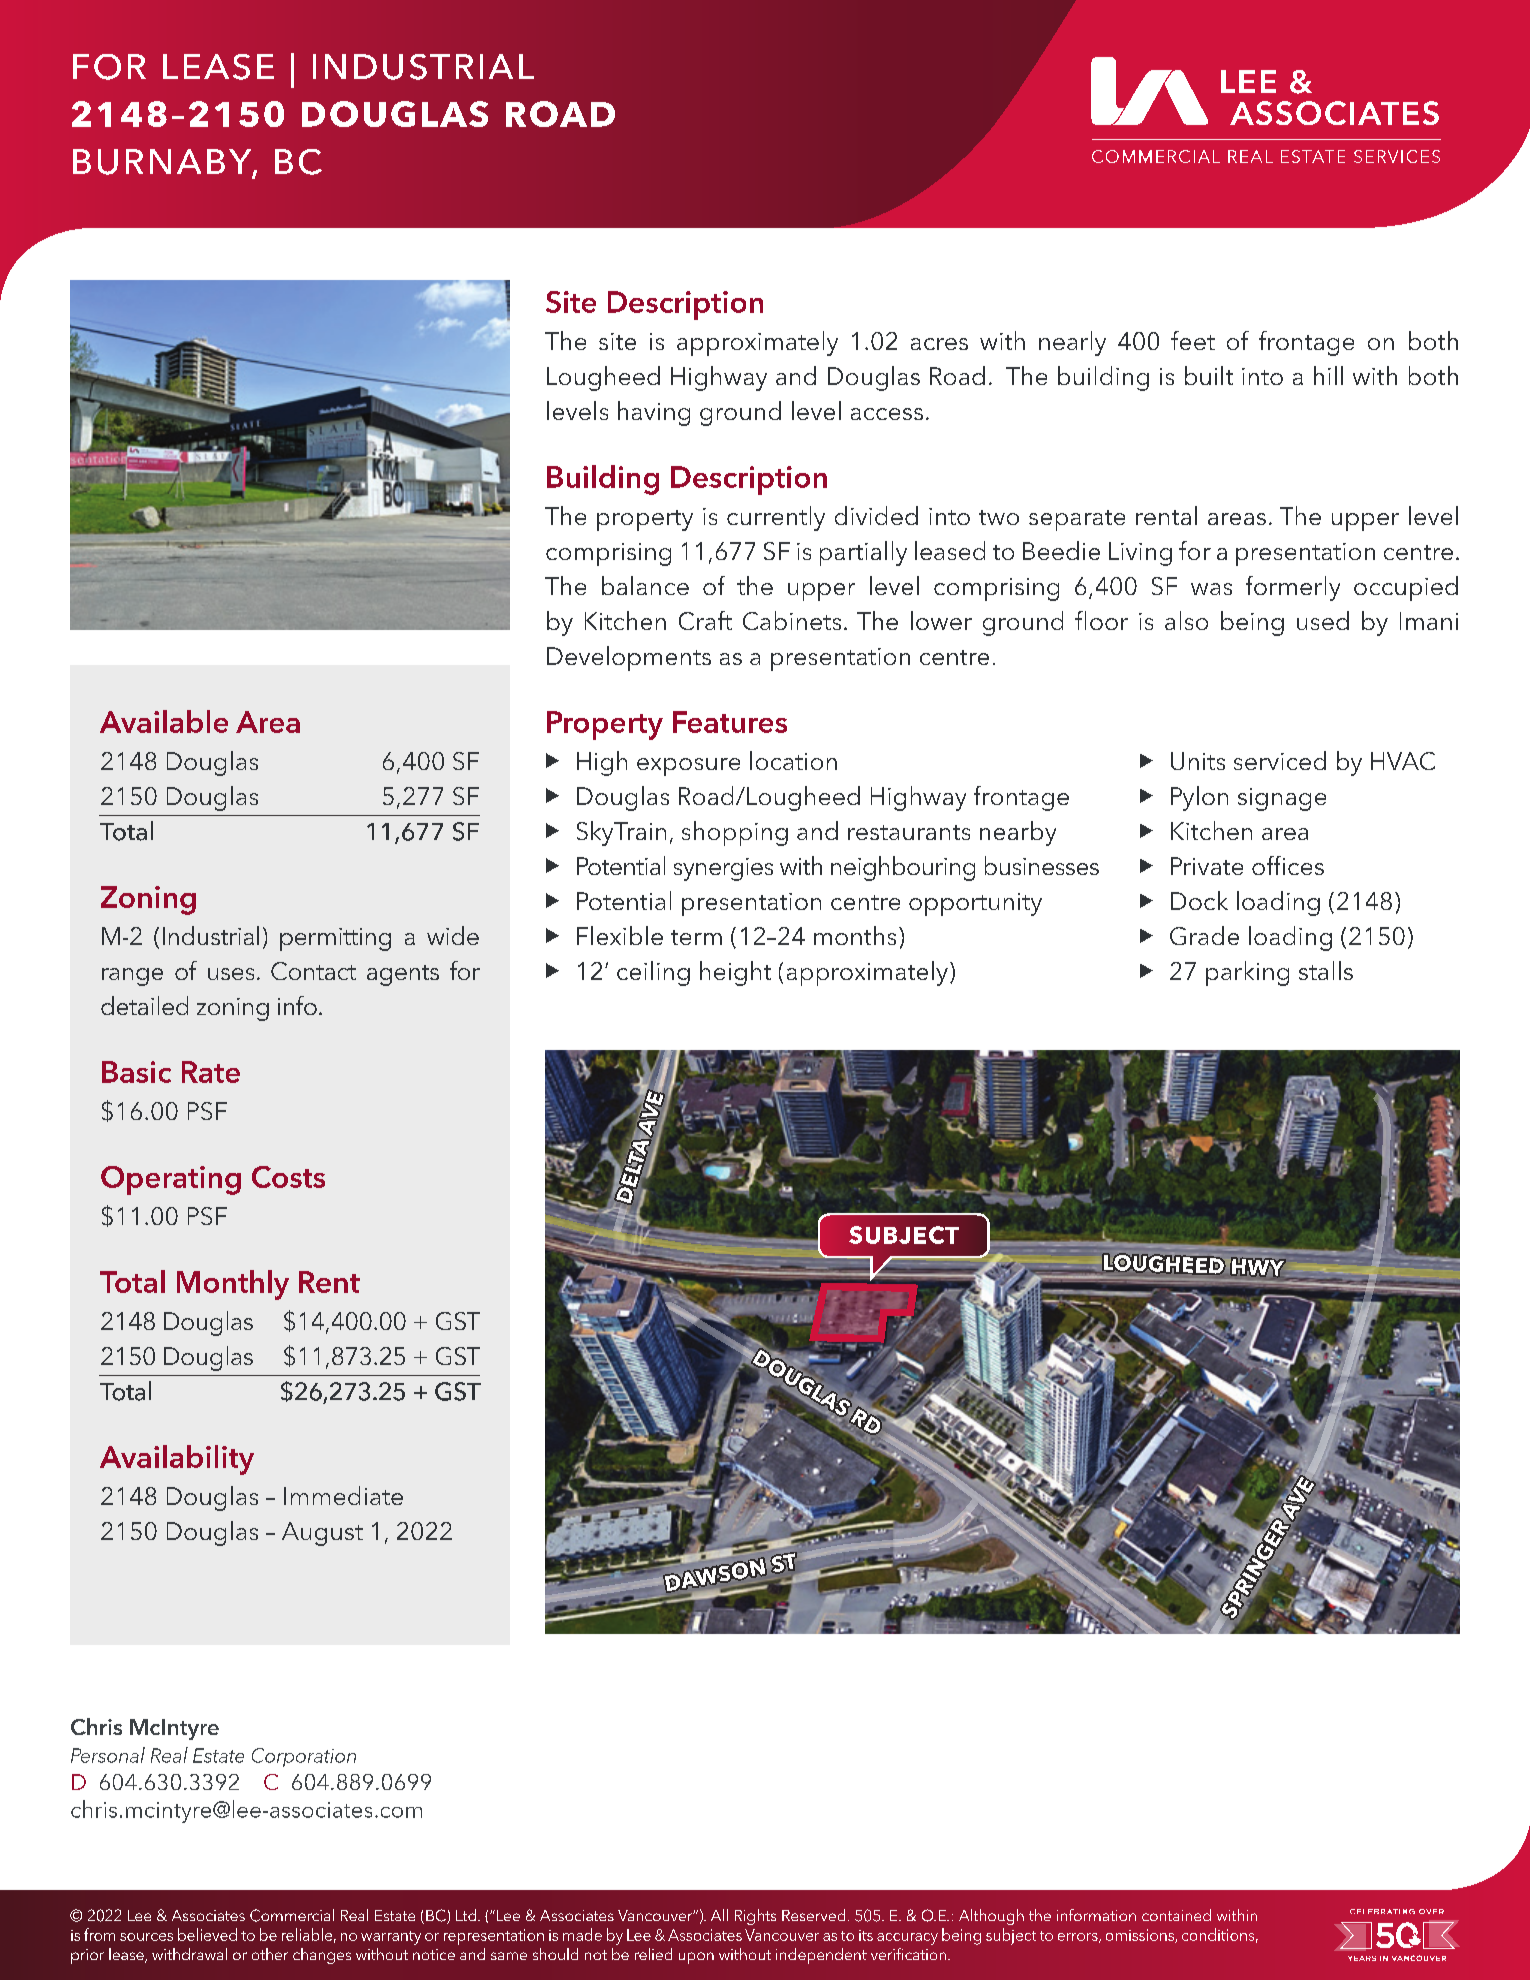 This page has height=1980, width=1530. What do you see at coordinates (231, 974) in the page?
I see `uses` at bounding box center [231, 974].
